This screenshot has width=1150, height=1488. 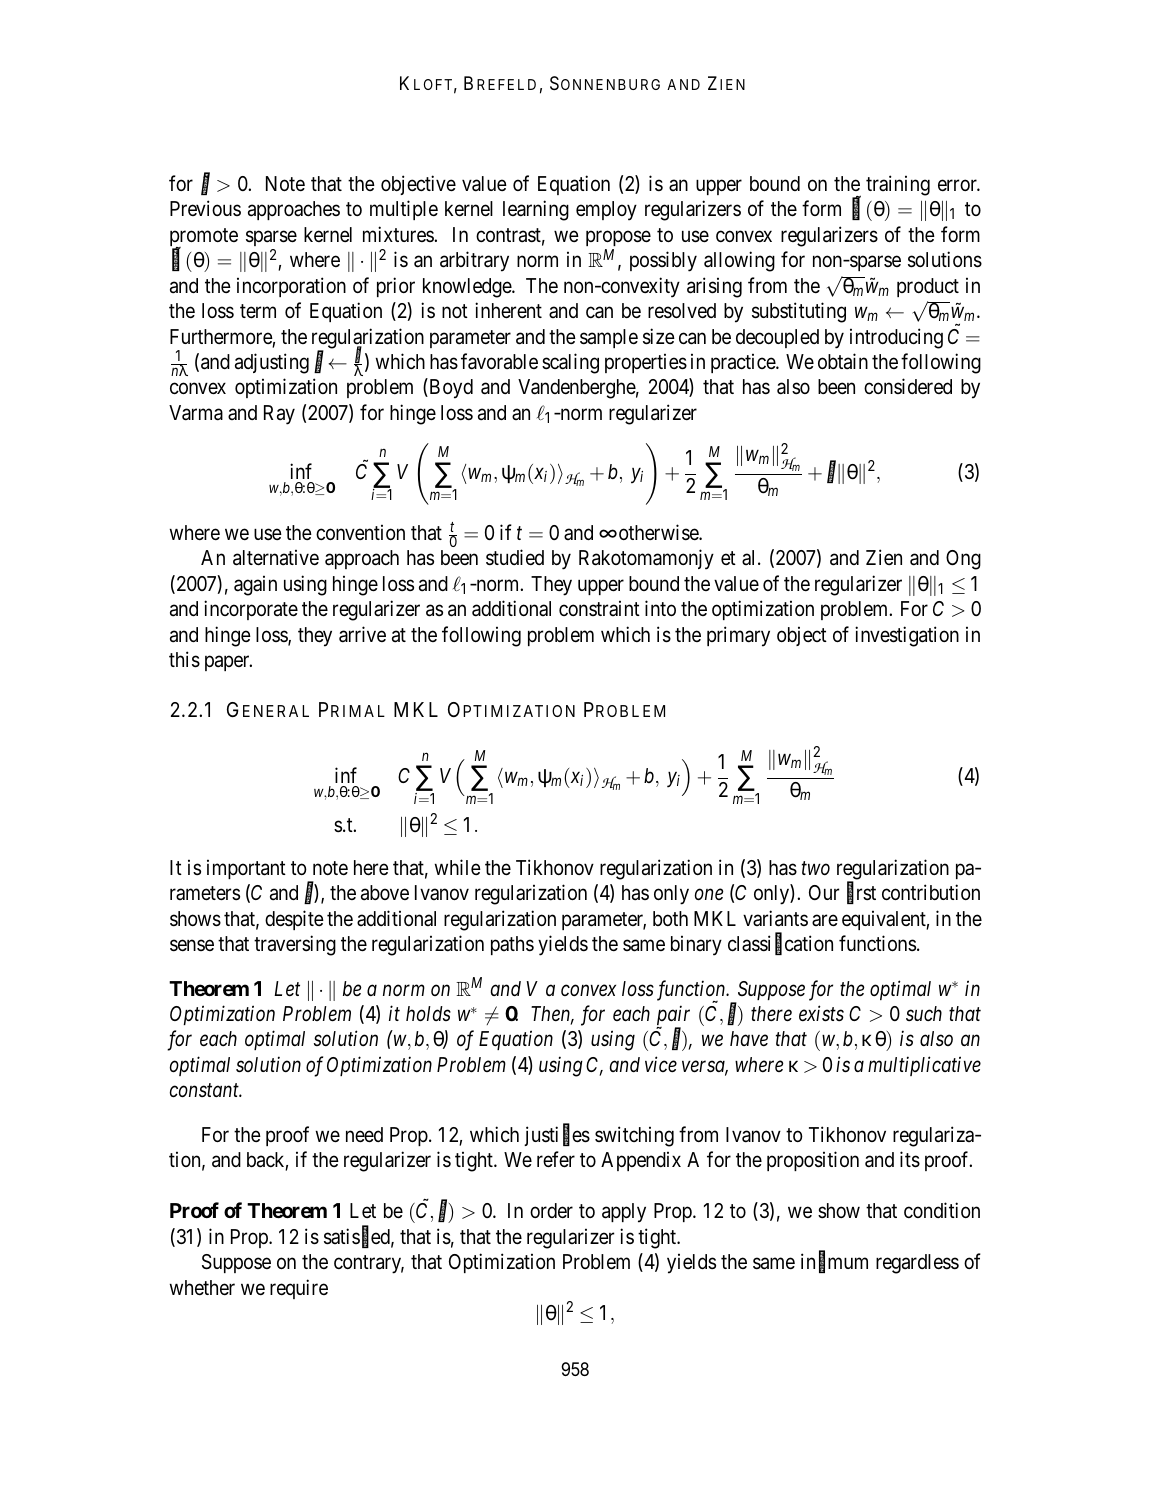 I want to click on Ong, so click(x=963, y=560).
